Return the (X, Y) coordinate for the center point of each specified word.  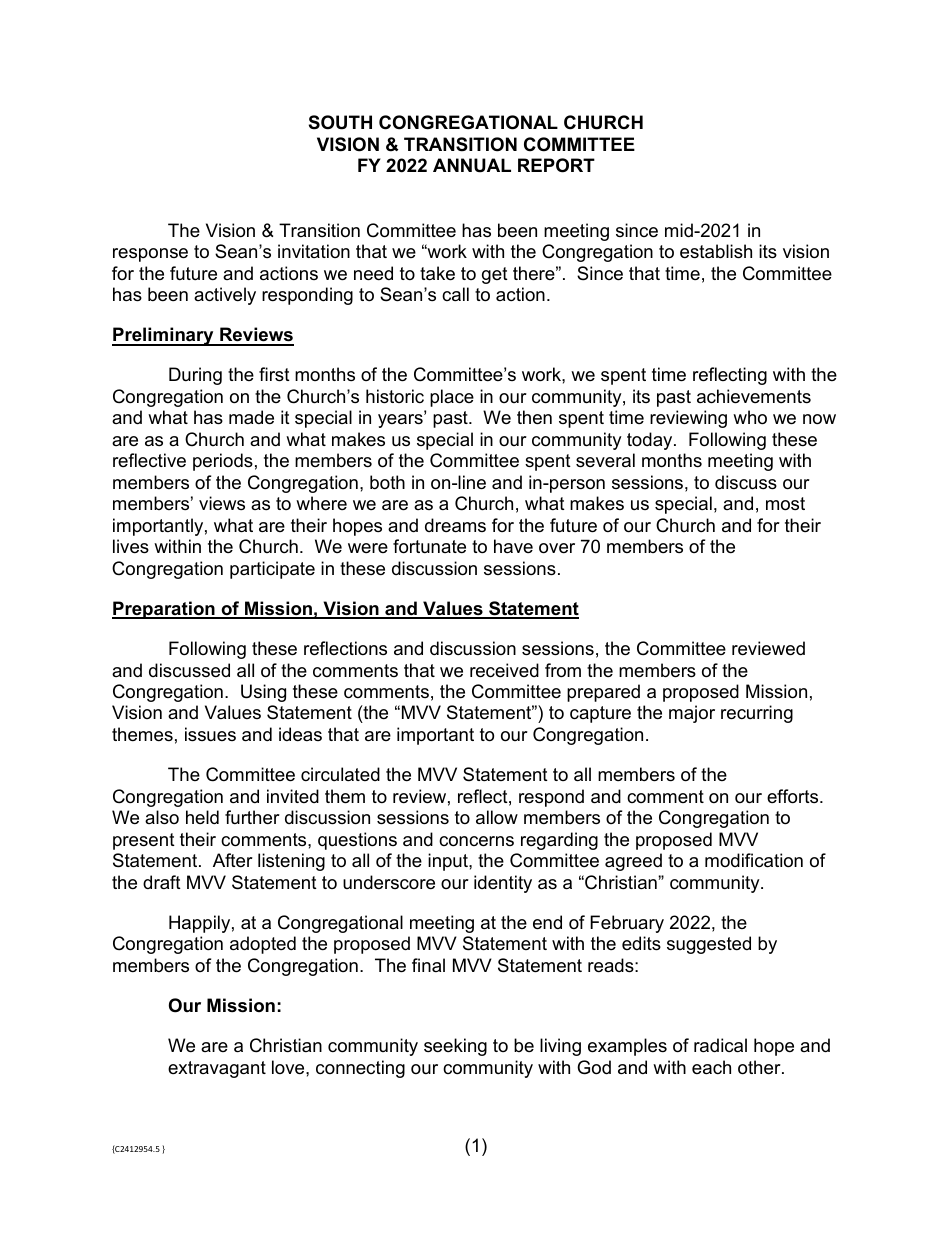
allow (497, 817)
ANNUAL (472, 165)
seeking (455, 1047)
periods (223, 462)
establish (716, 251)
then (534, 417)
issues (210, 734)
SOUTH (340, 122)
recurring (757, 714)
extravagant (217, 1069)
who (750, 417)
